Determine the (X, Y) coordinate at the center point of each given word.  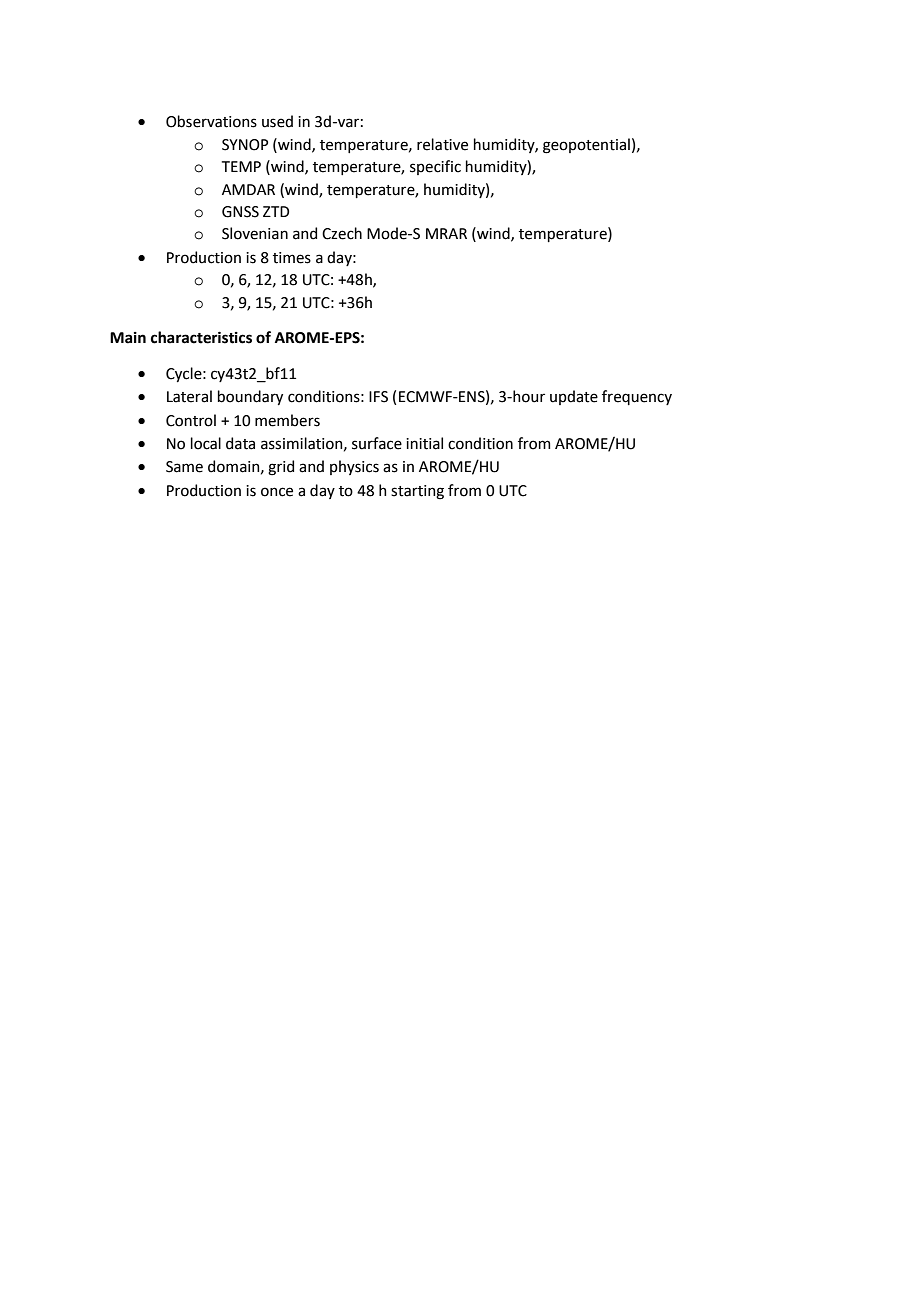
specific (435, 167)
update (574, 397)
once (277, 492)
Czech (342, 233)
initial (424, 443)
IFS (378, 397)
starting (417, 492)
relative (442, 144)
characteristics (201, 337)
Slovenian (255, 233)
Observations (211, 121)
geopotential (586, 146)
